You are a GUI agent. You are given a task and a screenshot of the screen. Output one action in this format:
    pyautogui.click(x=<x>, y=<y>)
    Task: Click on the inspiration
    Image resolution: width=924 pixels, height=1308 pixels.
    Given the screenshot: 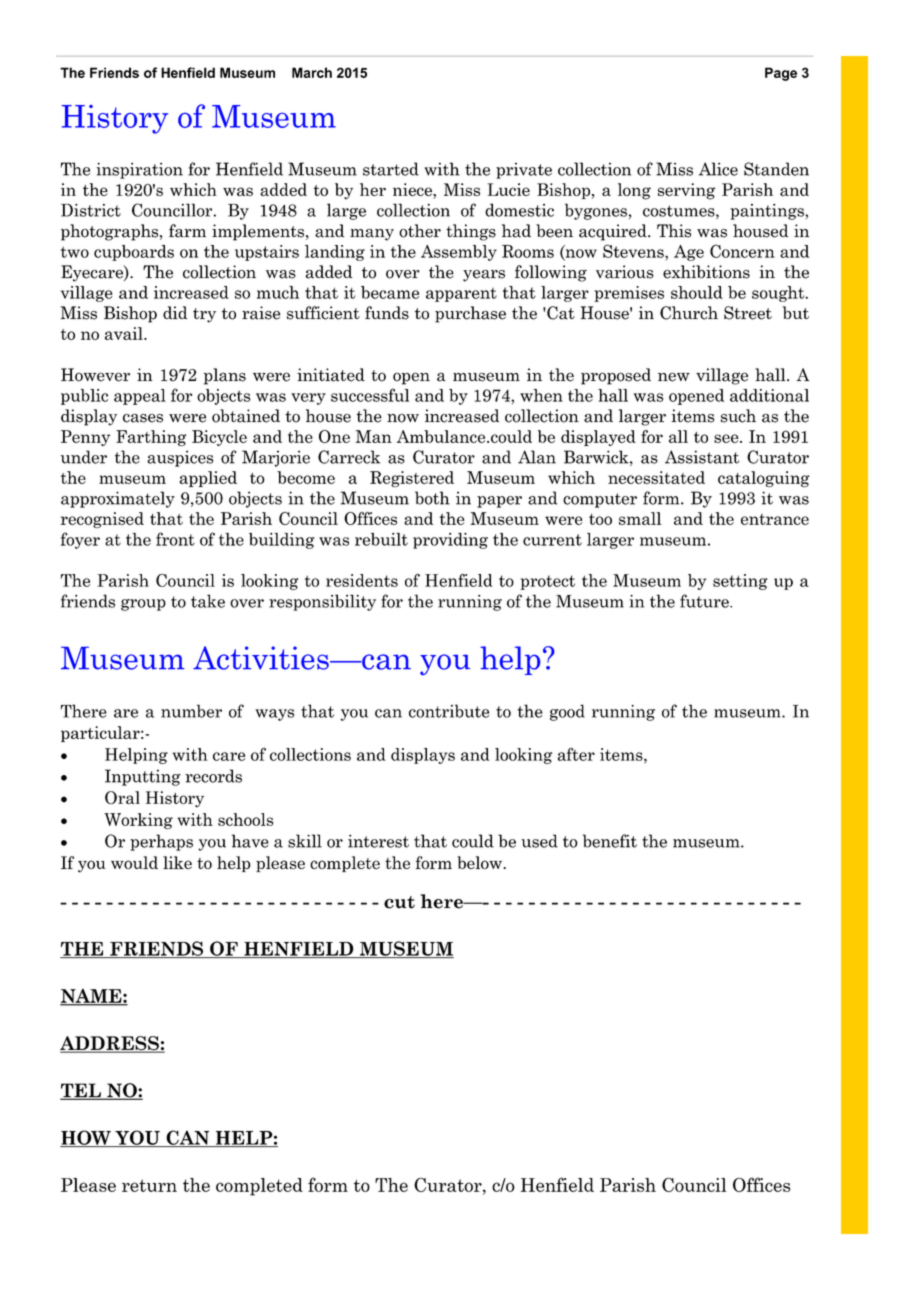 What is the action you would take?
    pyautogui.click(x=139, y=170)
